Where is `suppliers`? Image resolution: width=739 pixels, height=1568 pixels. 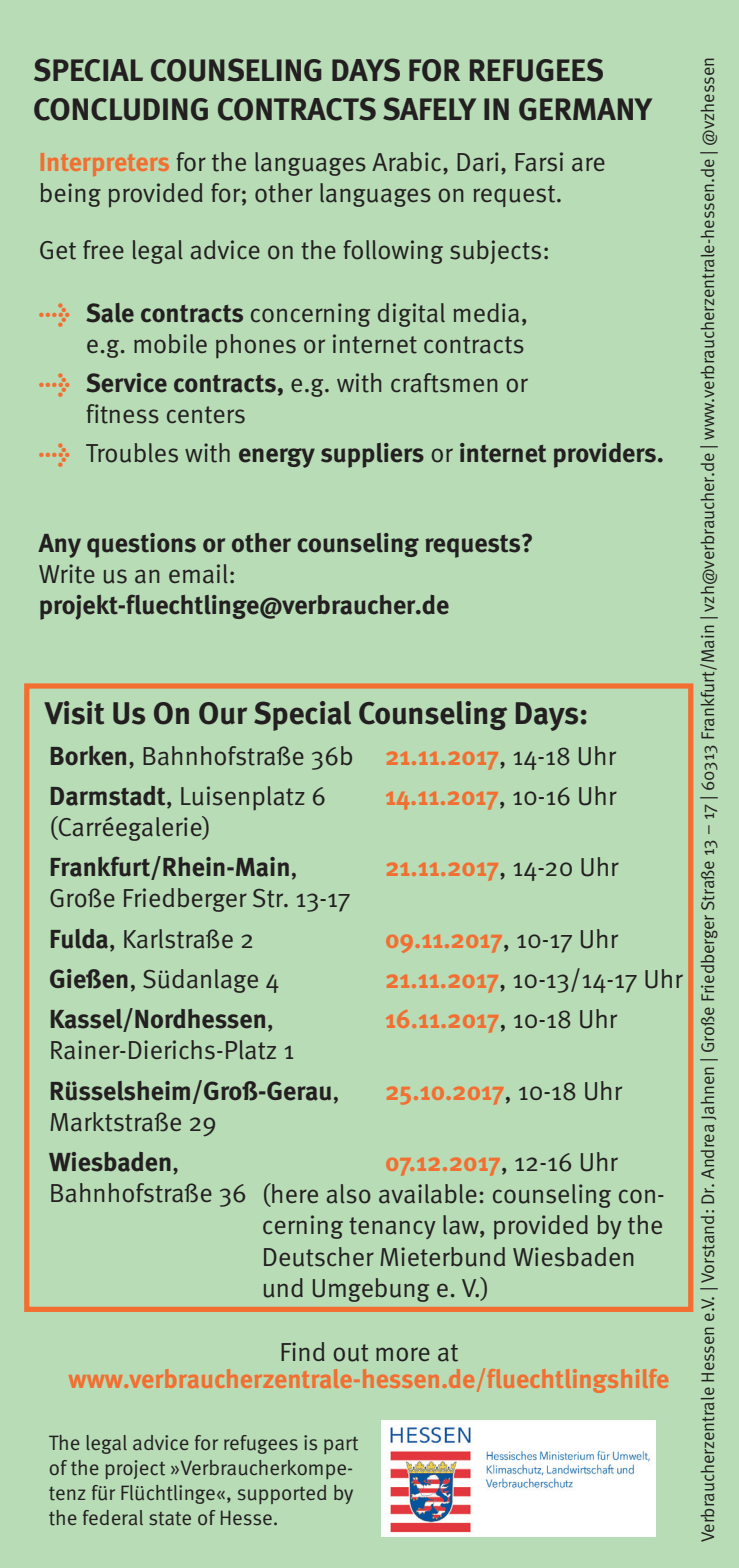 suppliers is located at coordinates (372, 455).
